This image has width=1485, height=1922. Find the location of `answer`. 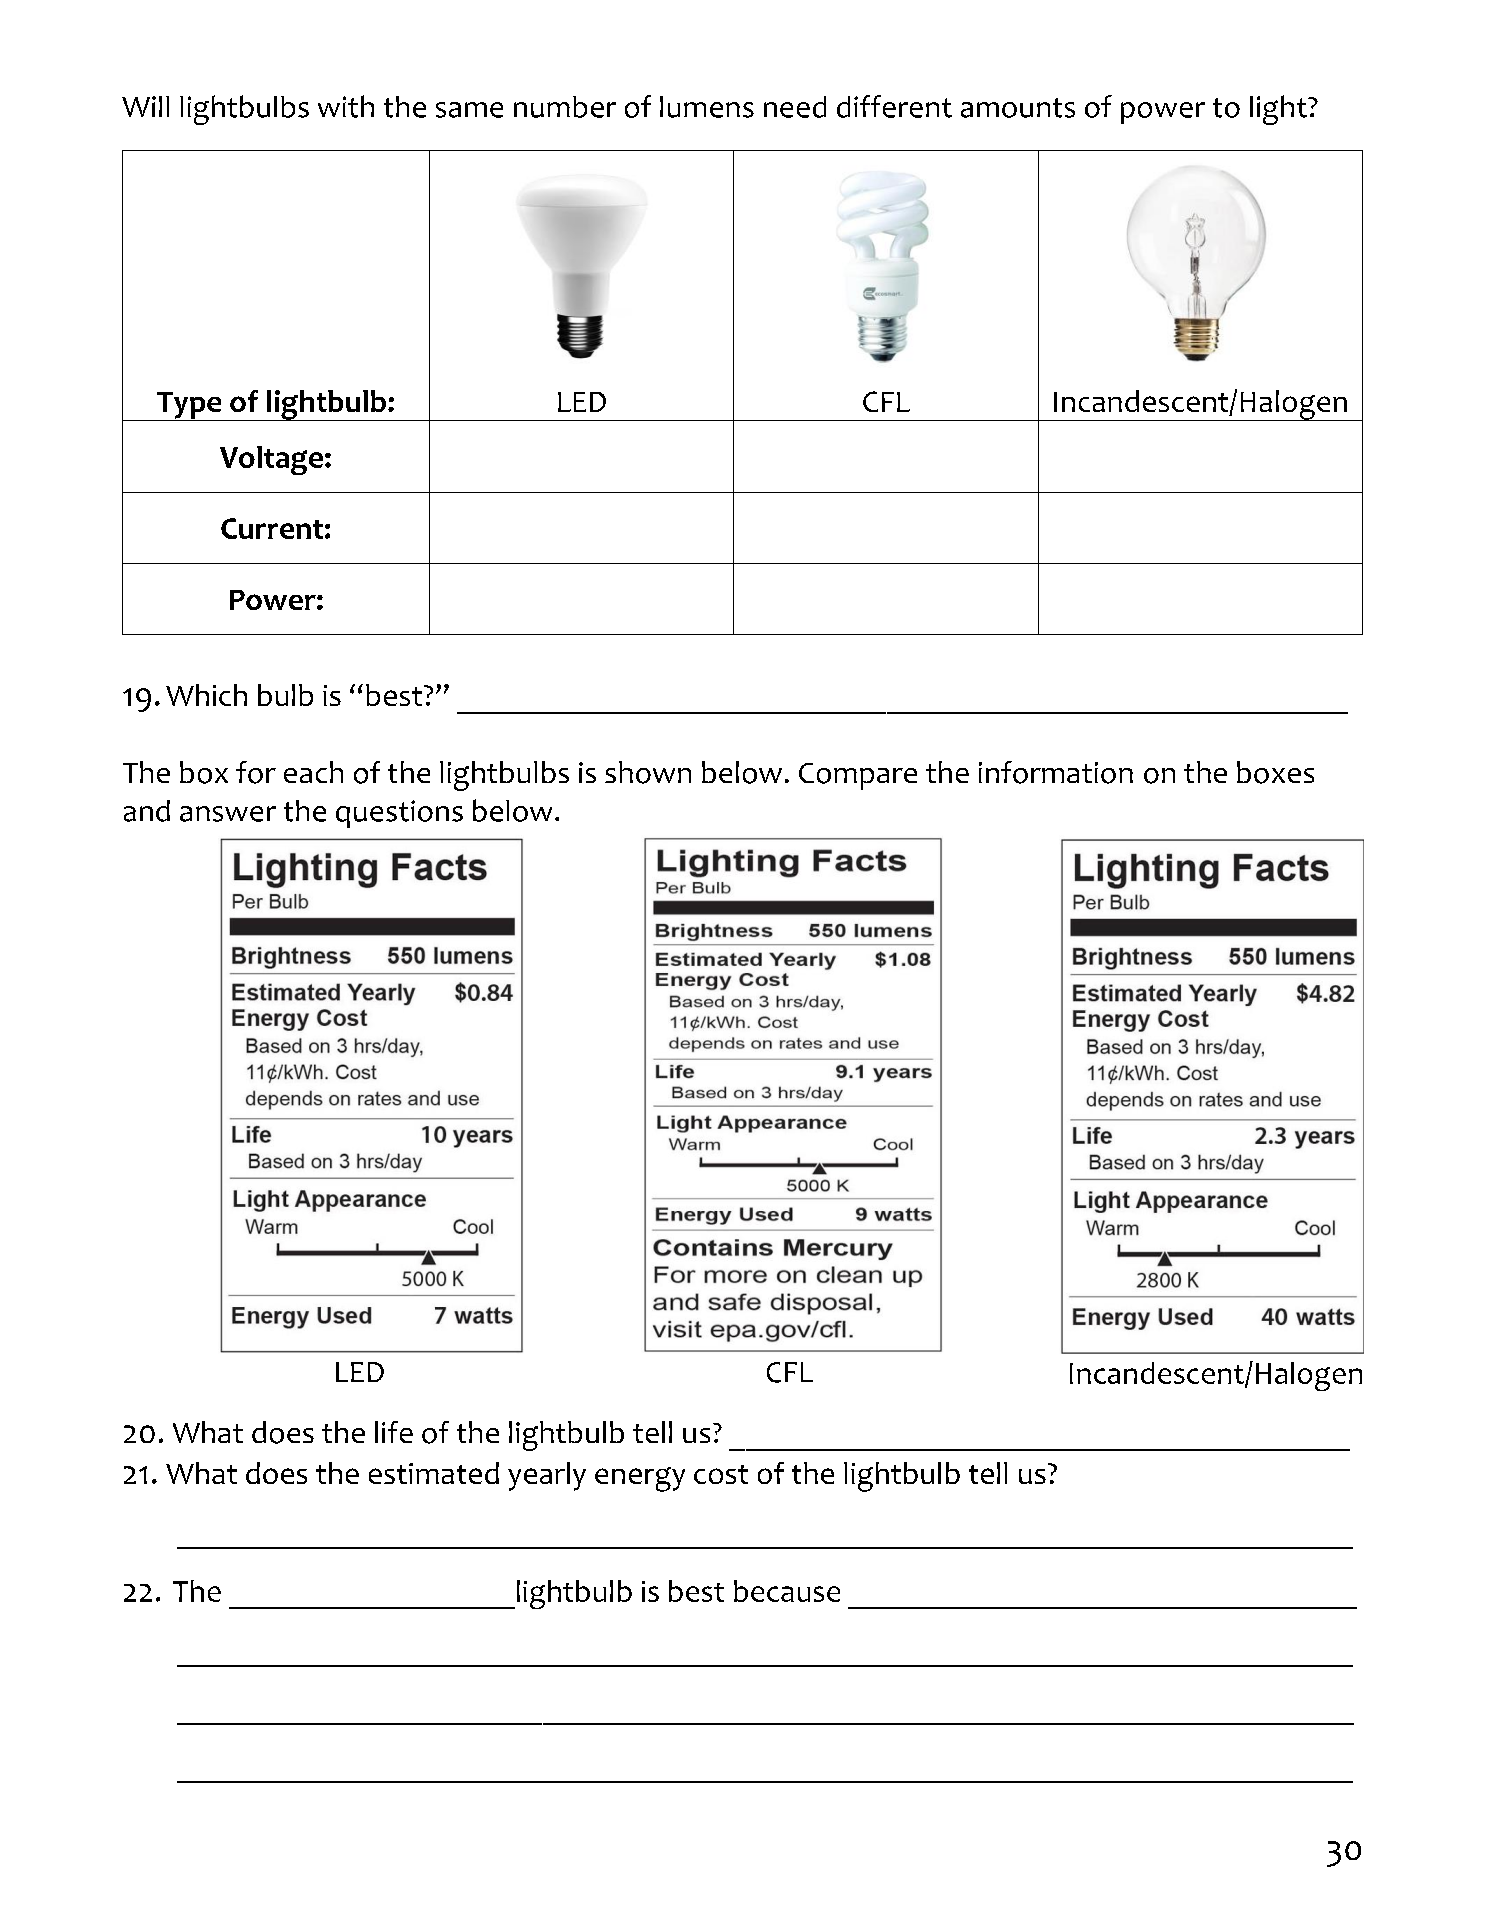

answer is located at coordinates (228, 814).
